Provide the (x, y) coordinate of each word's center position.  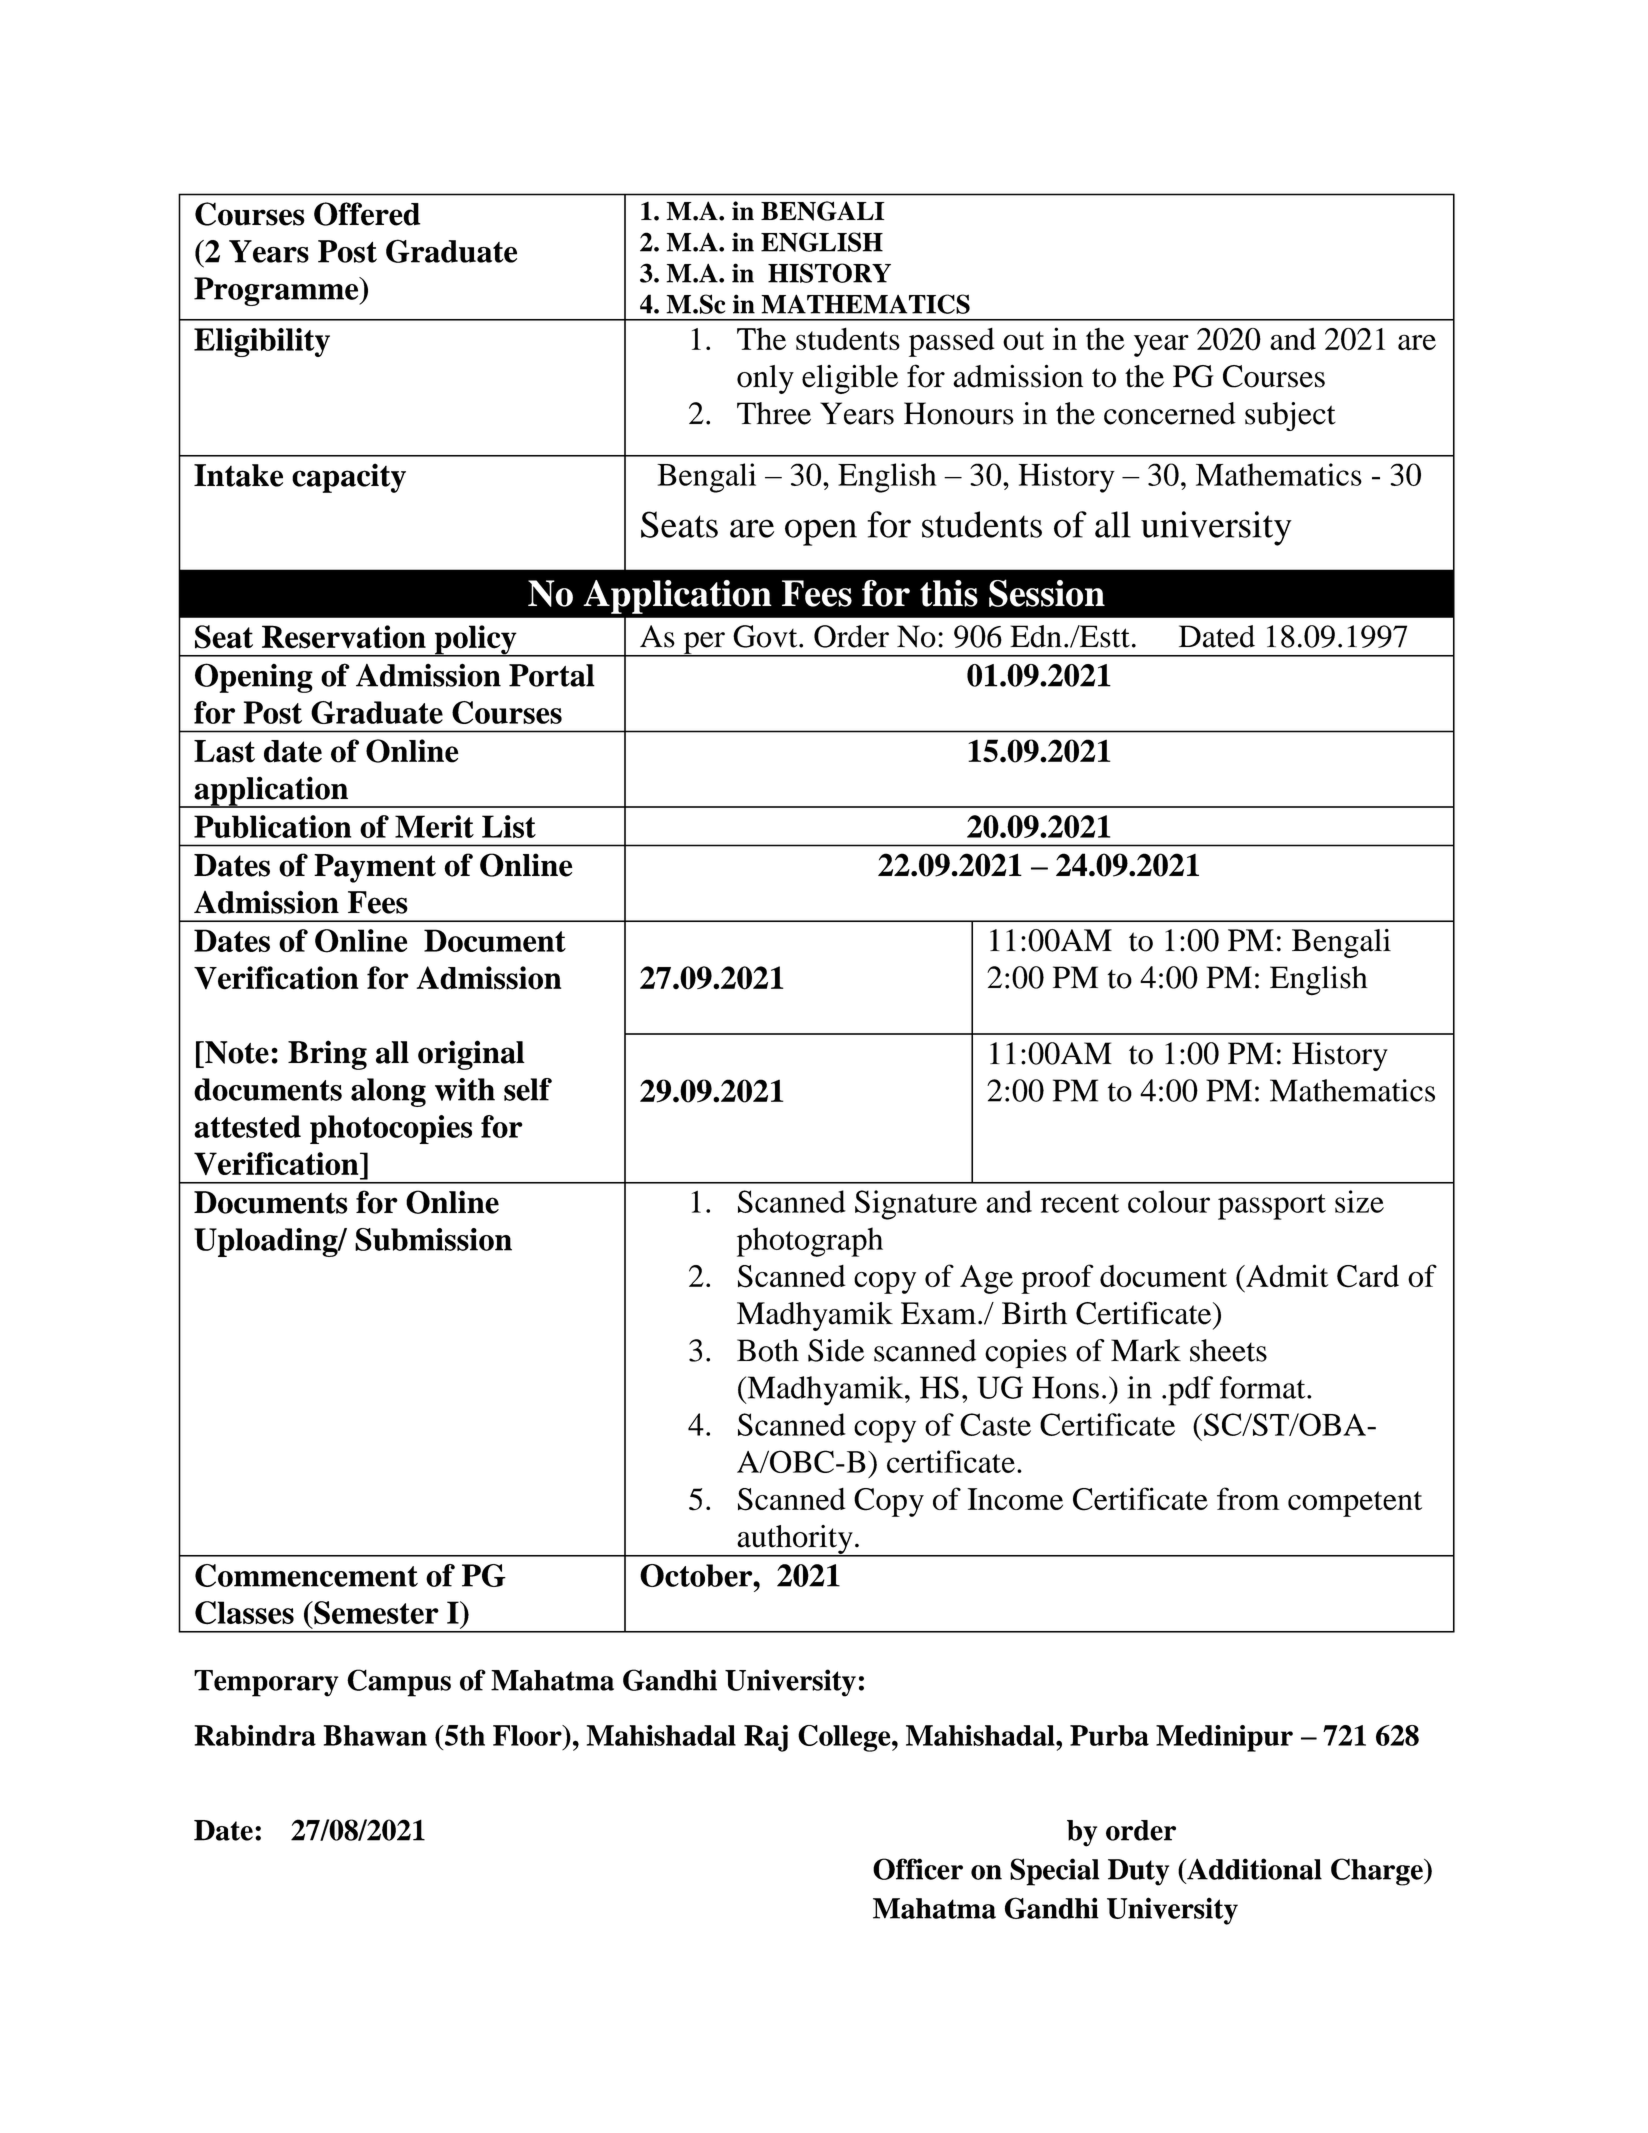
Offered (367, 214)
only (765, 379)
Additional (1253, 1869)
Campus (399, 1683)
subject (1290, 416)
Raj (766, 1738)
